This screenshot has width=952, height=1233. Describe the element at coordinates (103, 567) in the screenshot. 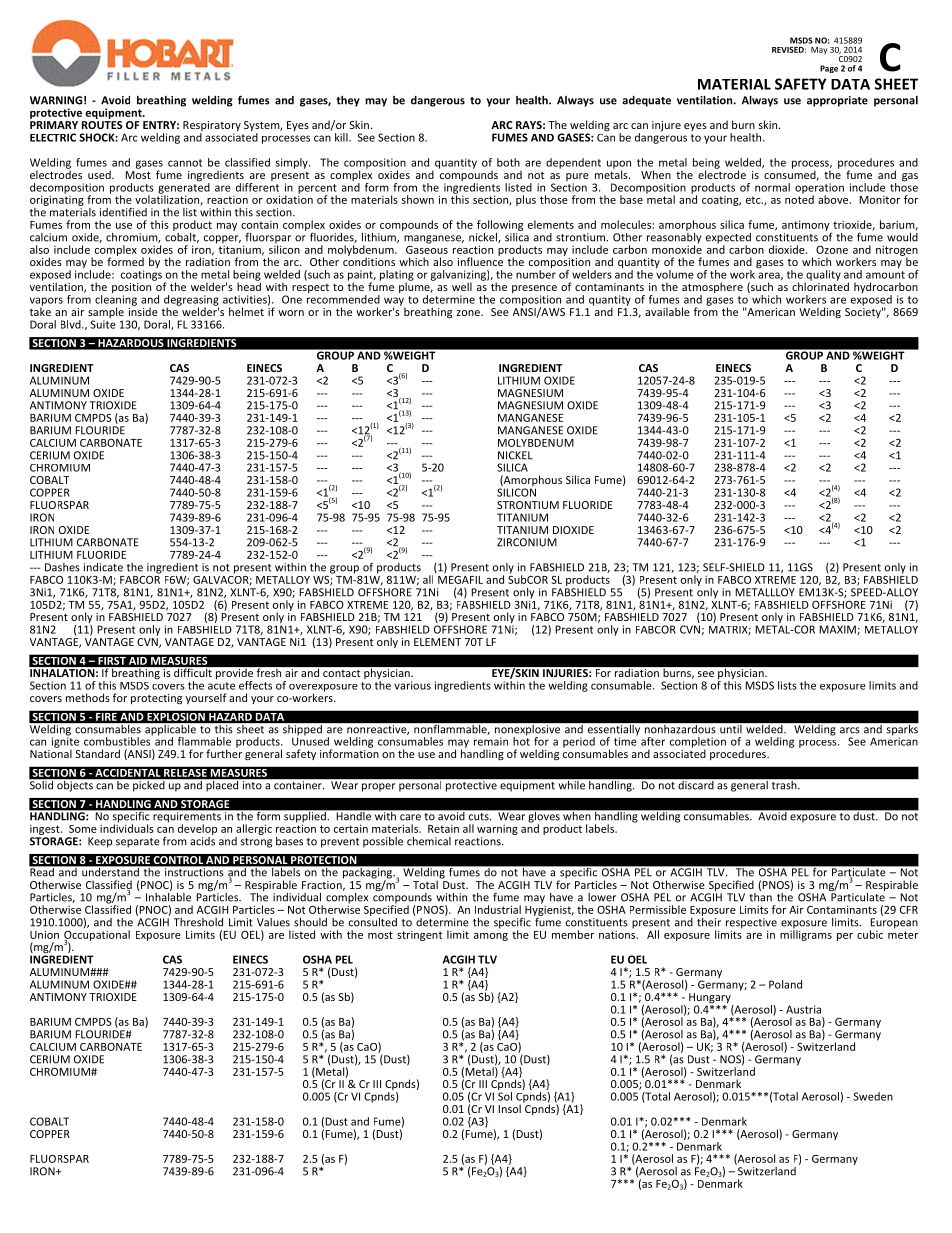

I see `indicate` at that location.
